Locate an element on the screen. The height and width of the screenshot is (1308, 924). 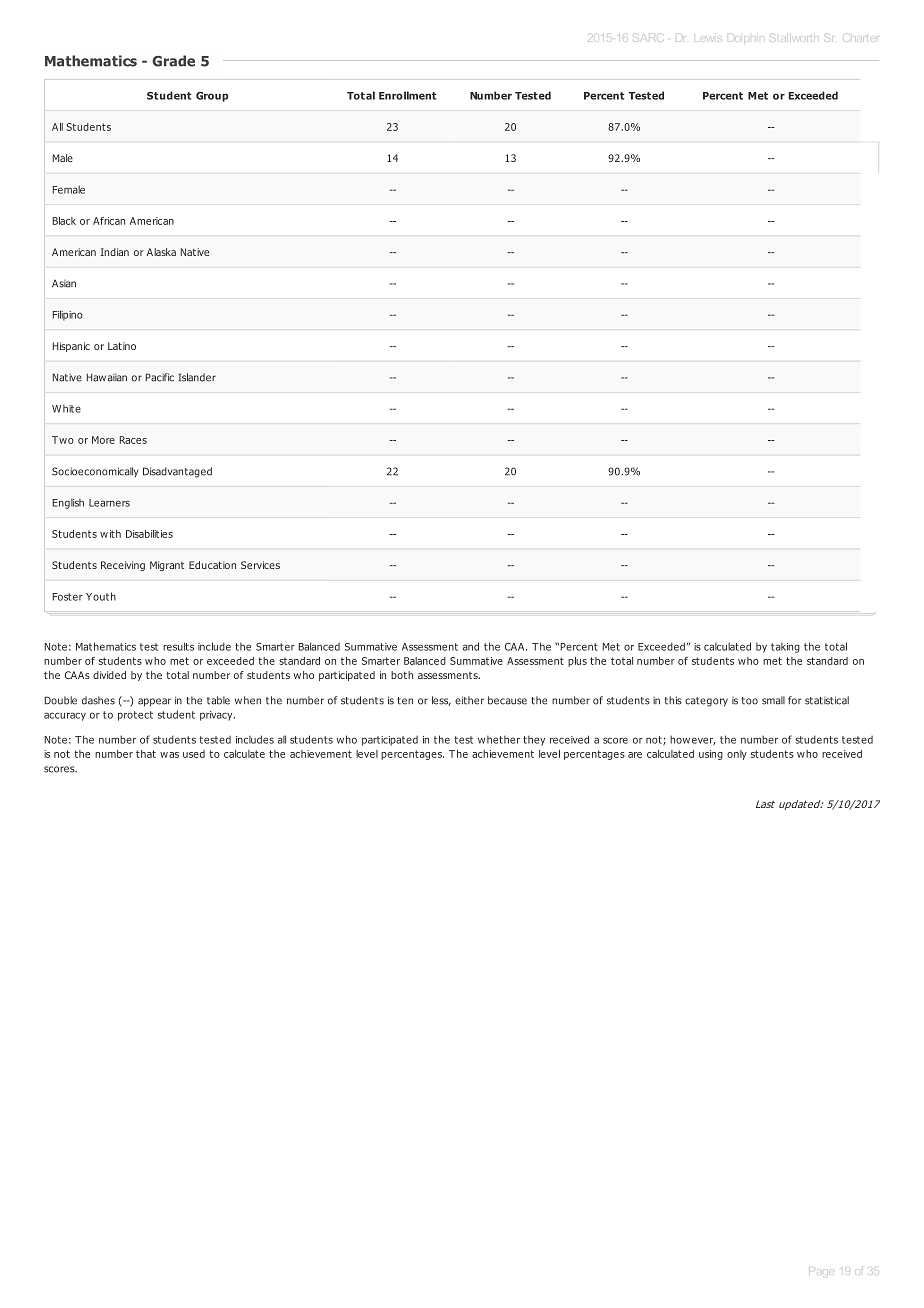
Group is located at coordinates (212, 97).
